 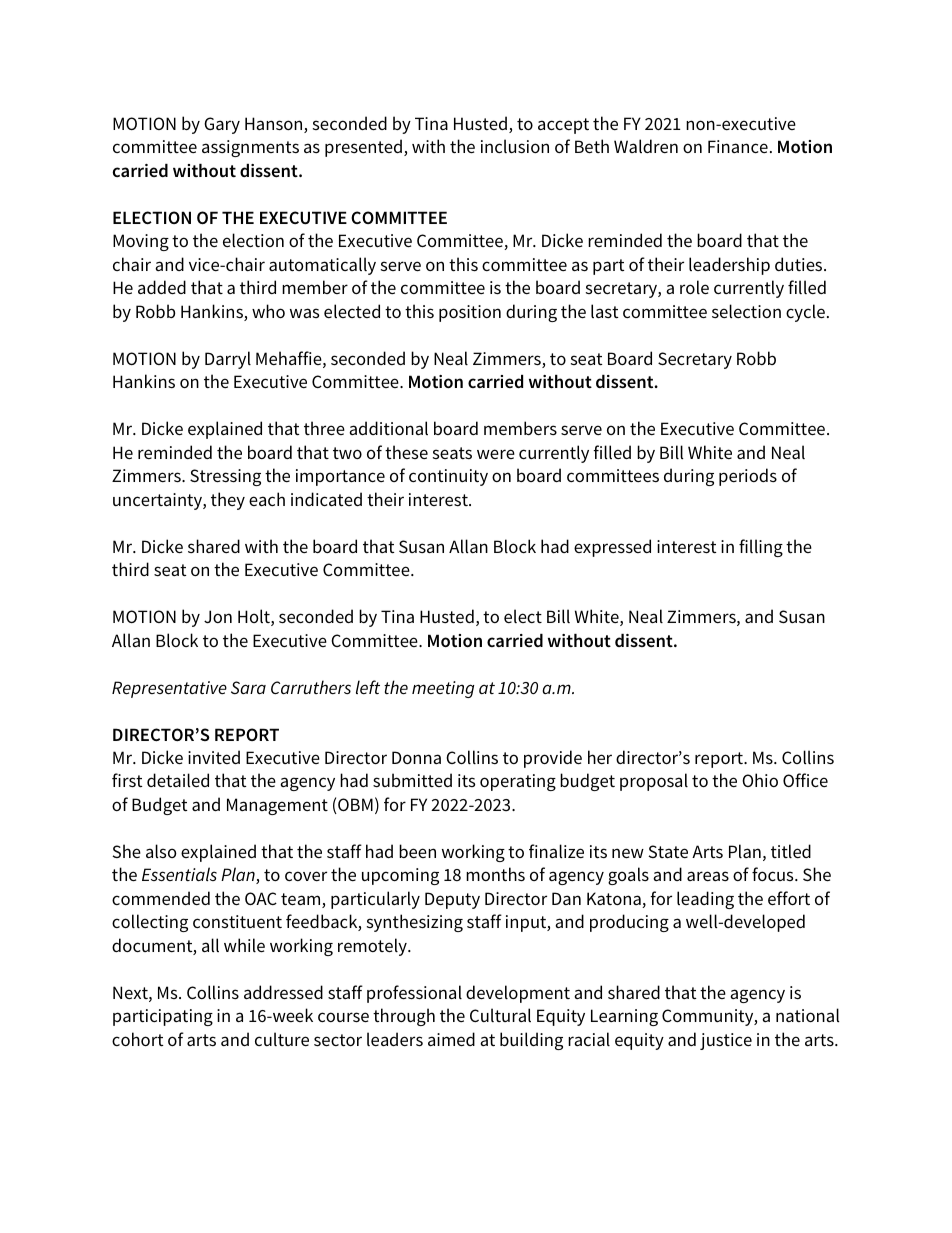 What do you see at coordinates (748, 477) in the screenshot?
I see `periods` at bounding box center [748, 477].
